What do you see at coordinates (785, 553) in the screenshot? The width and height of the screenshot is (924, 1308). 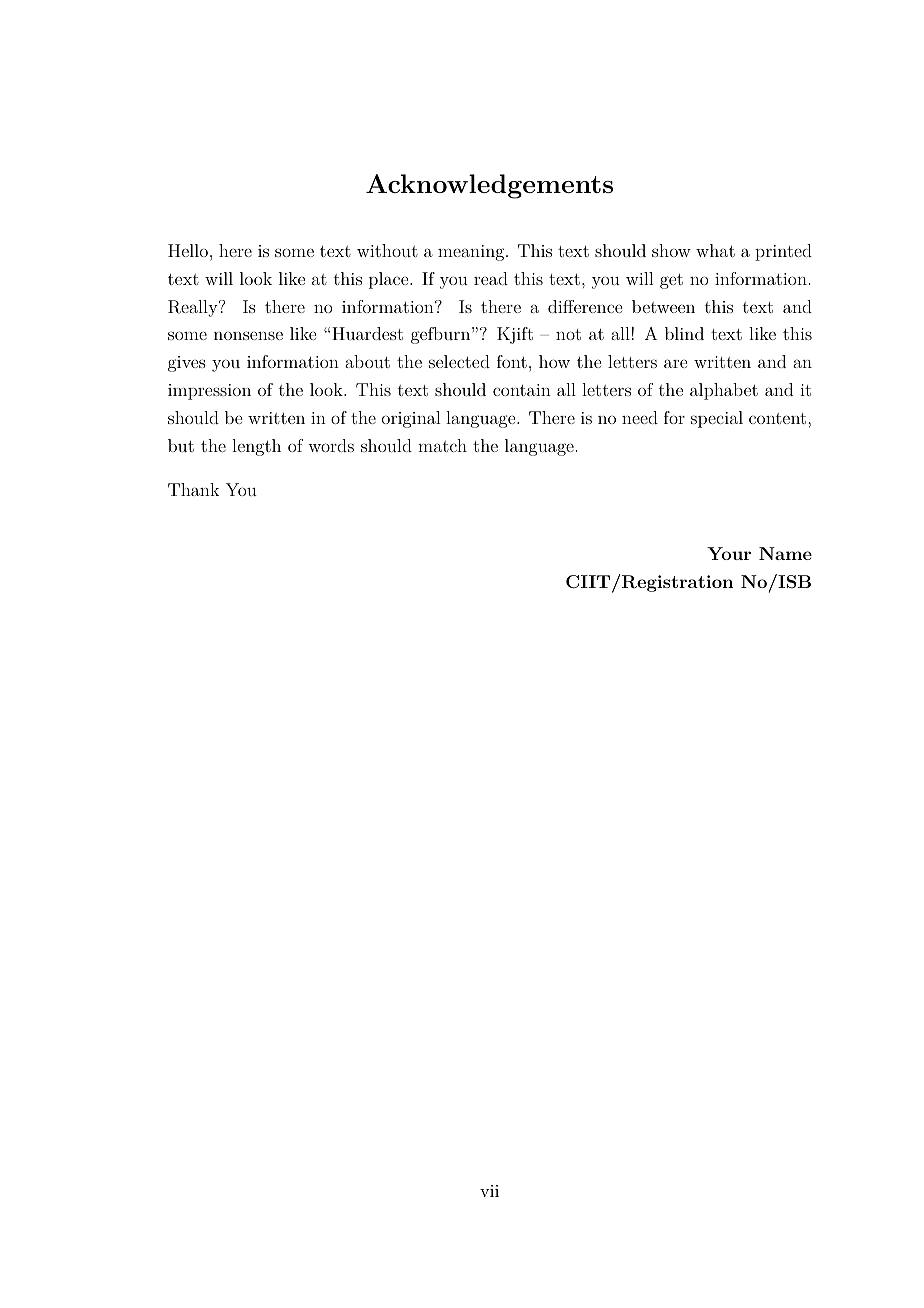 I see `Name` at bounding box center [785, 553].
